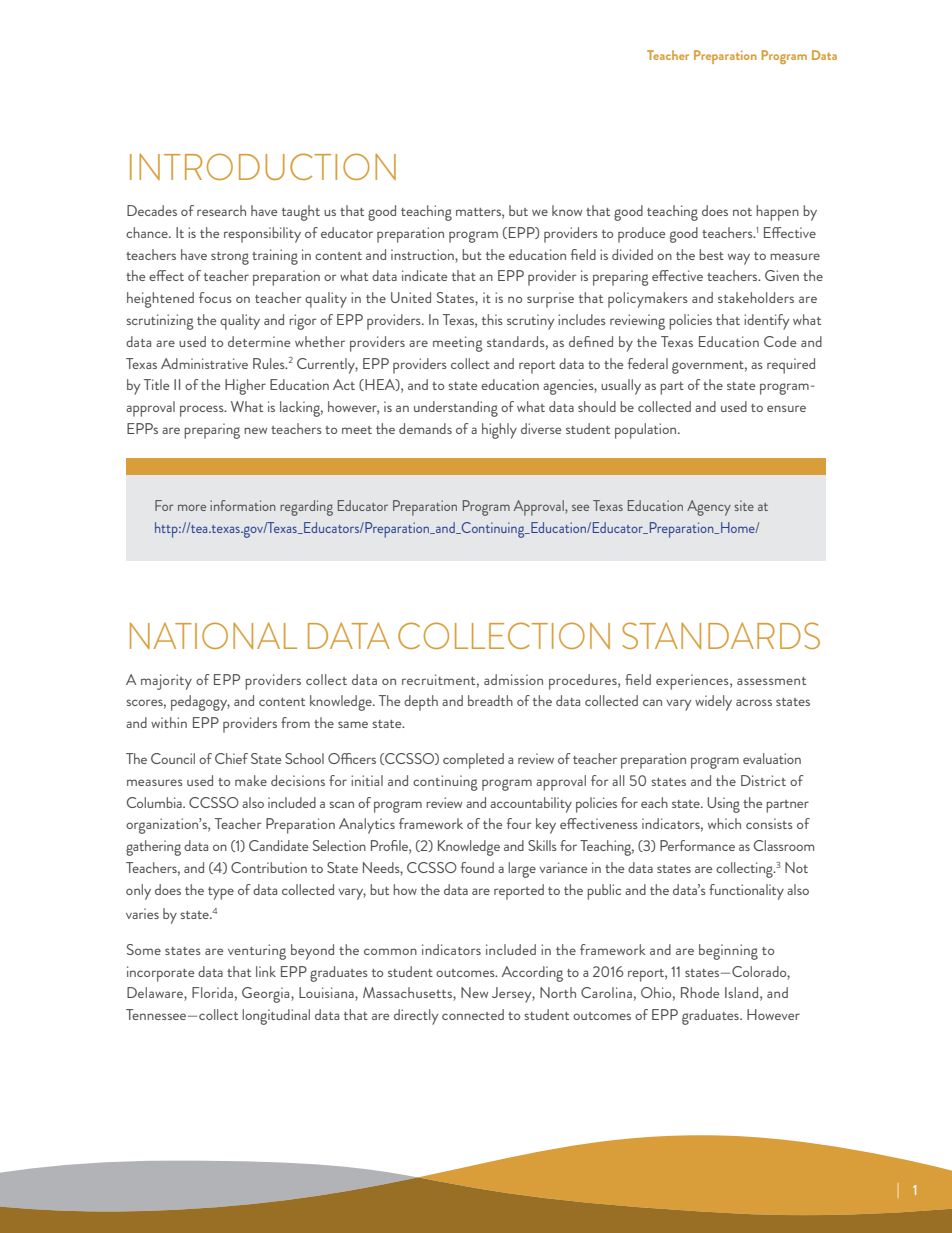 The height and width of the image is (1233, 952). Describe the element at coordinates (700, 992) in the image. I see `Rhode` at that location.
